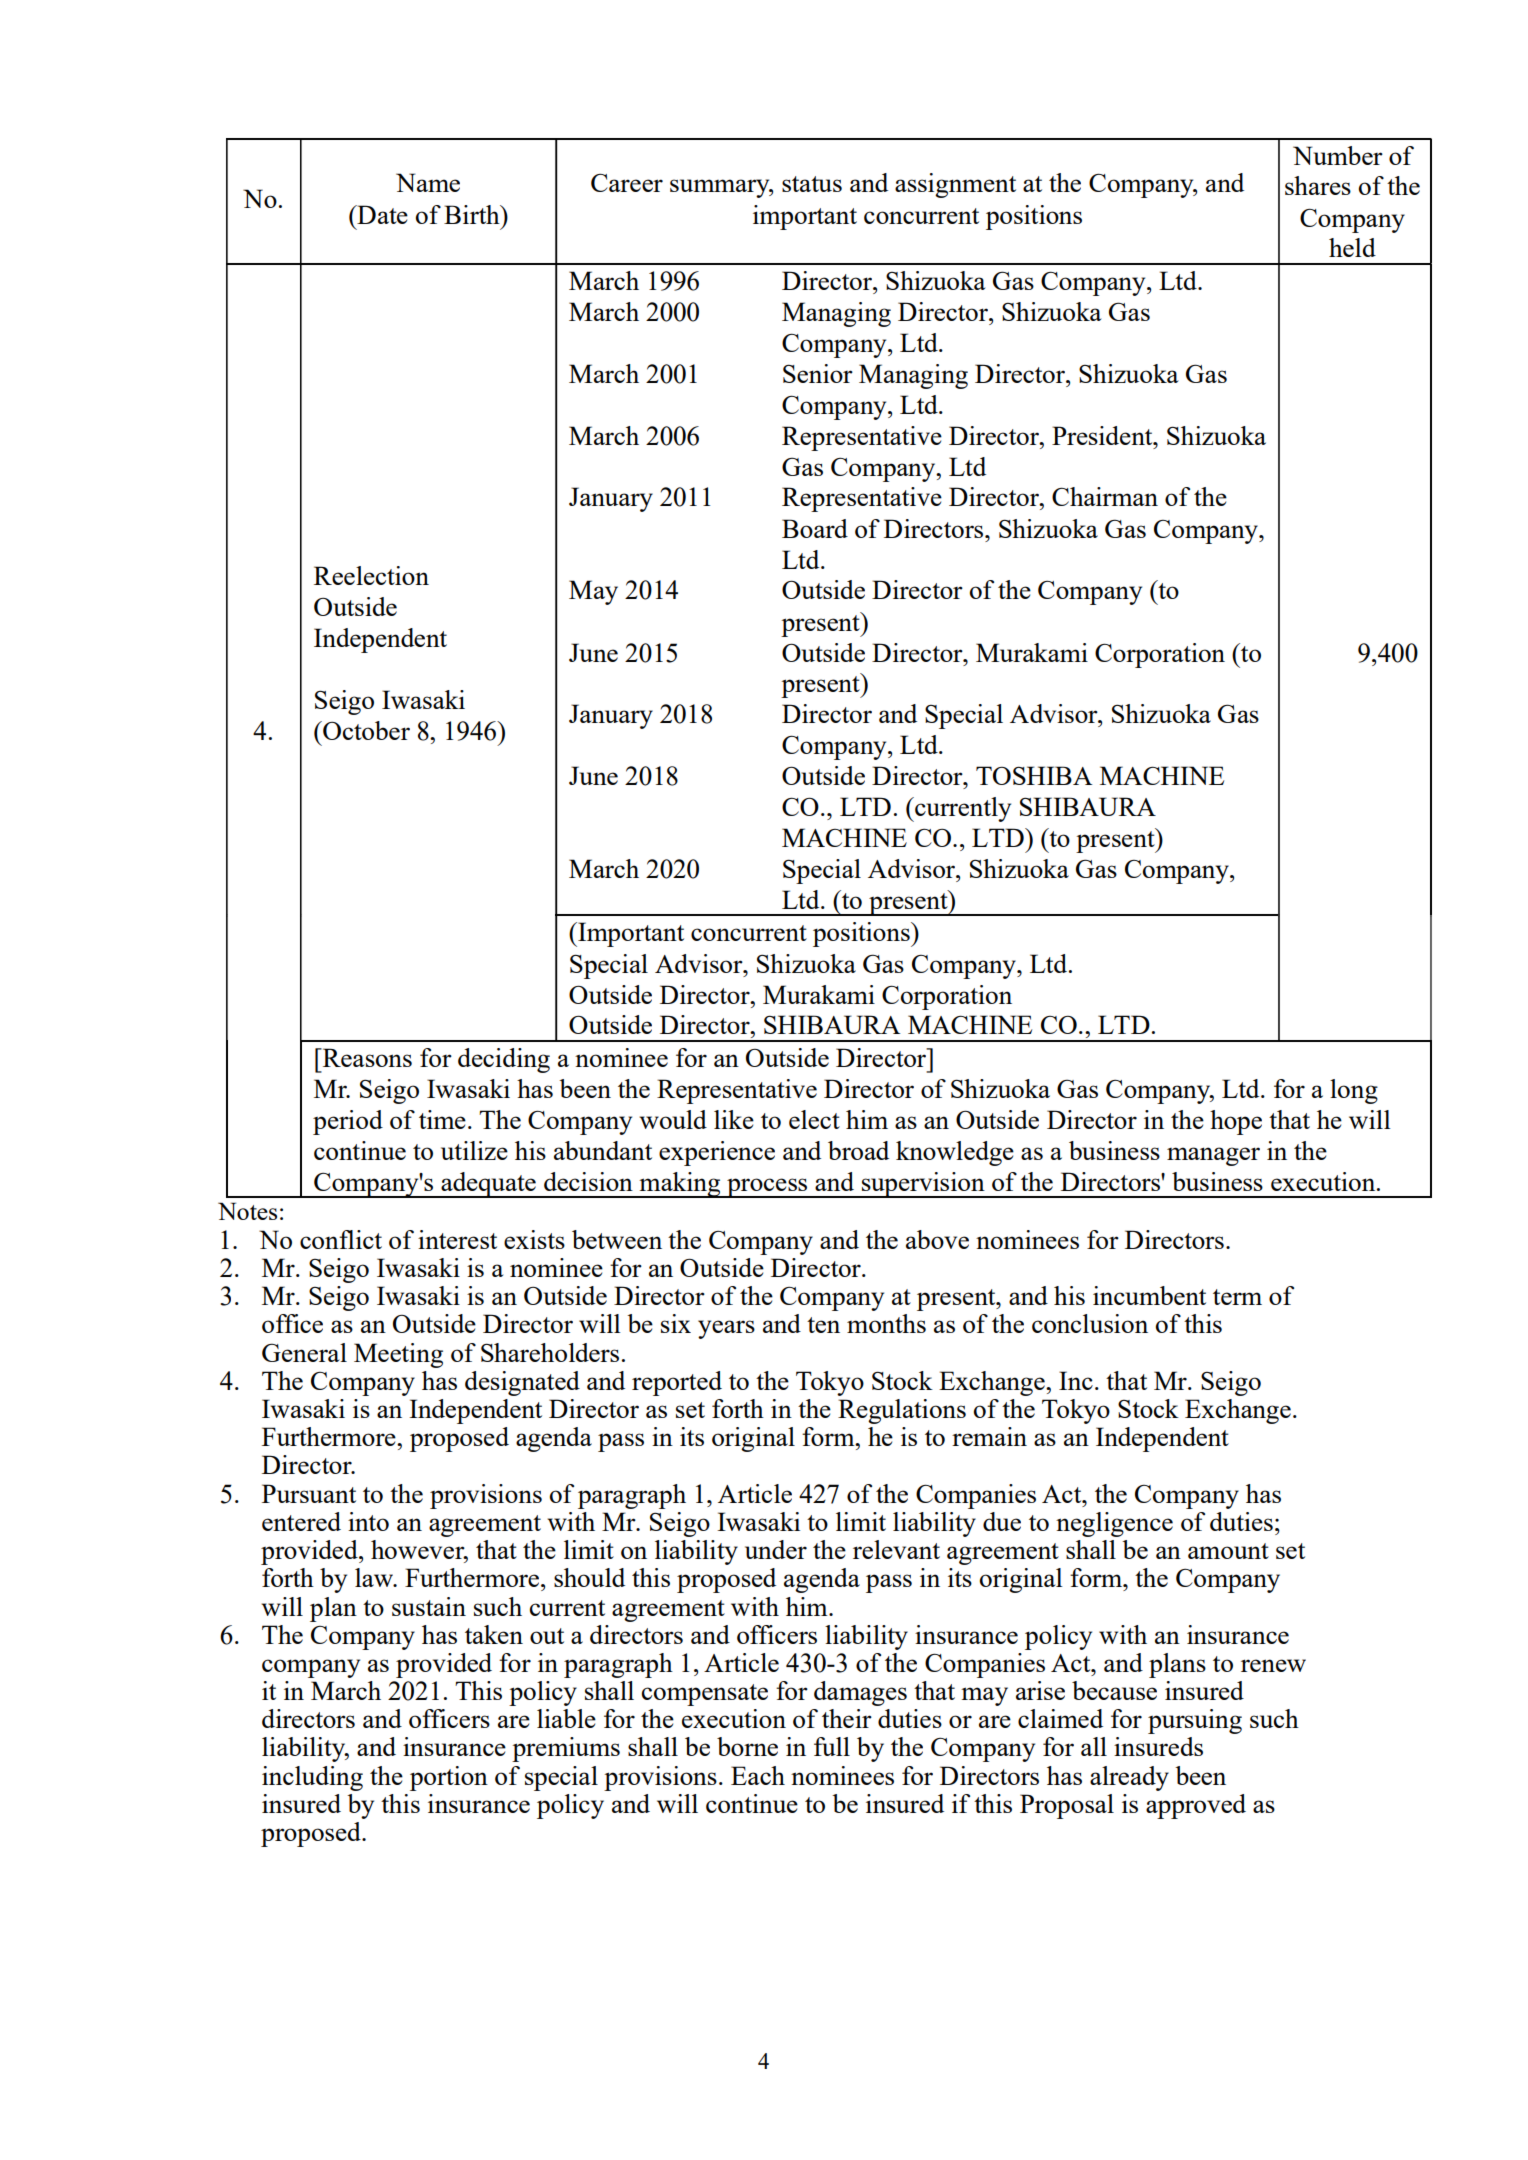 This screenshot has height=2160, width=1528. Describe the element at coordinates (1236, 1122) in the screenshot. I see `hope` at that location.
